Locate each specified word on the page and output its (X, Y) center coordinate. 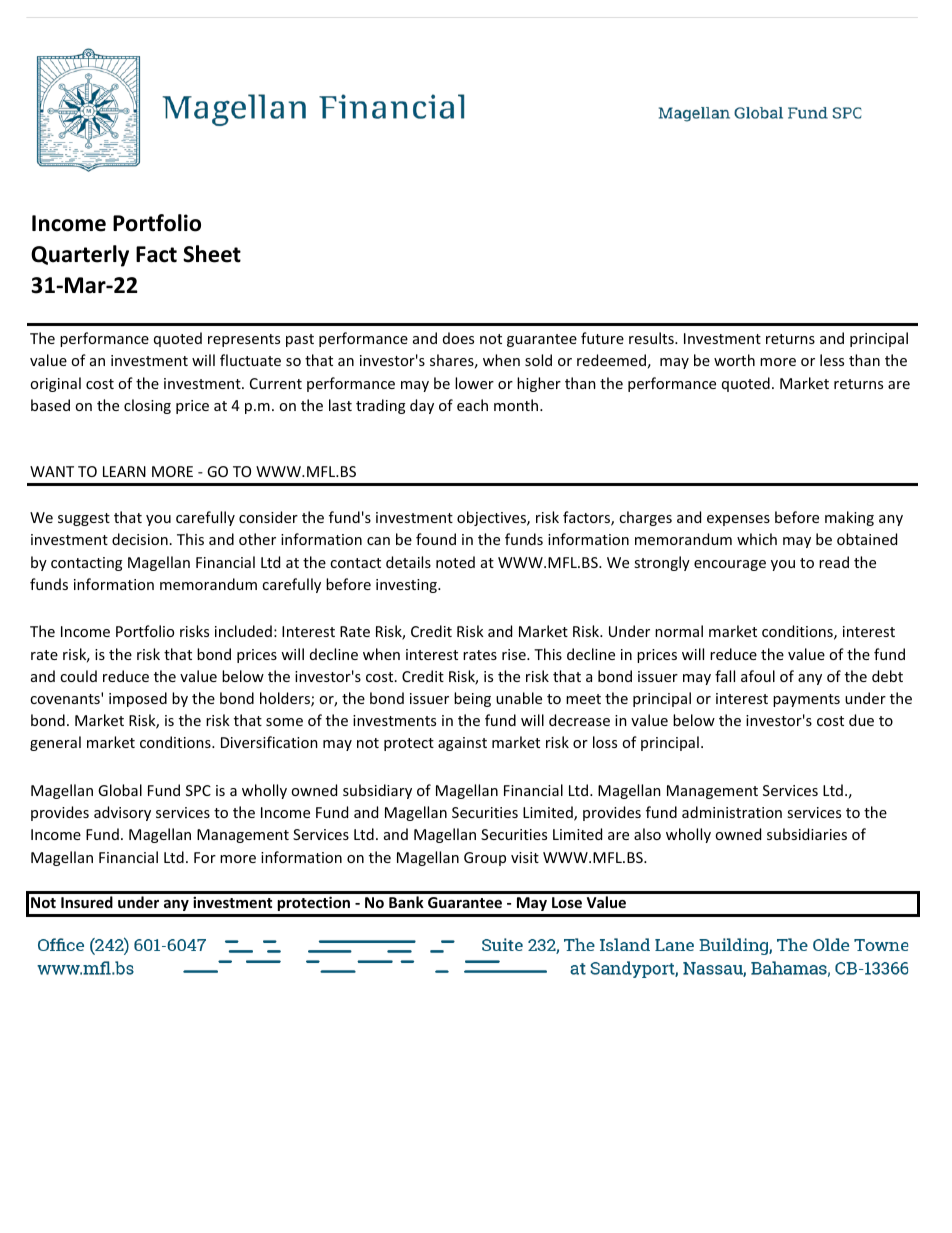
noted (455, 562)
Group (485, 859)
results (652, 338)
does (458, 338)
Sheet (212, 254)
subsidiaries (807, 834)
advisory (122, 813)
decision (140, 539)
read (834, 562)
